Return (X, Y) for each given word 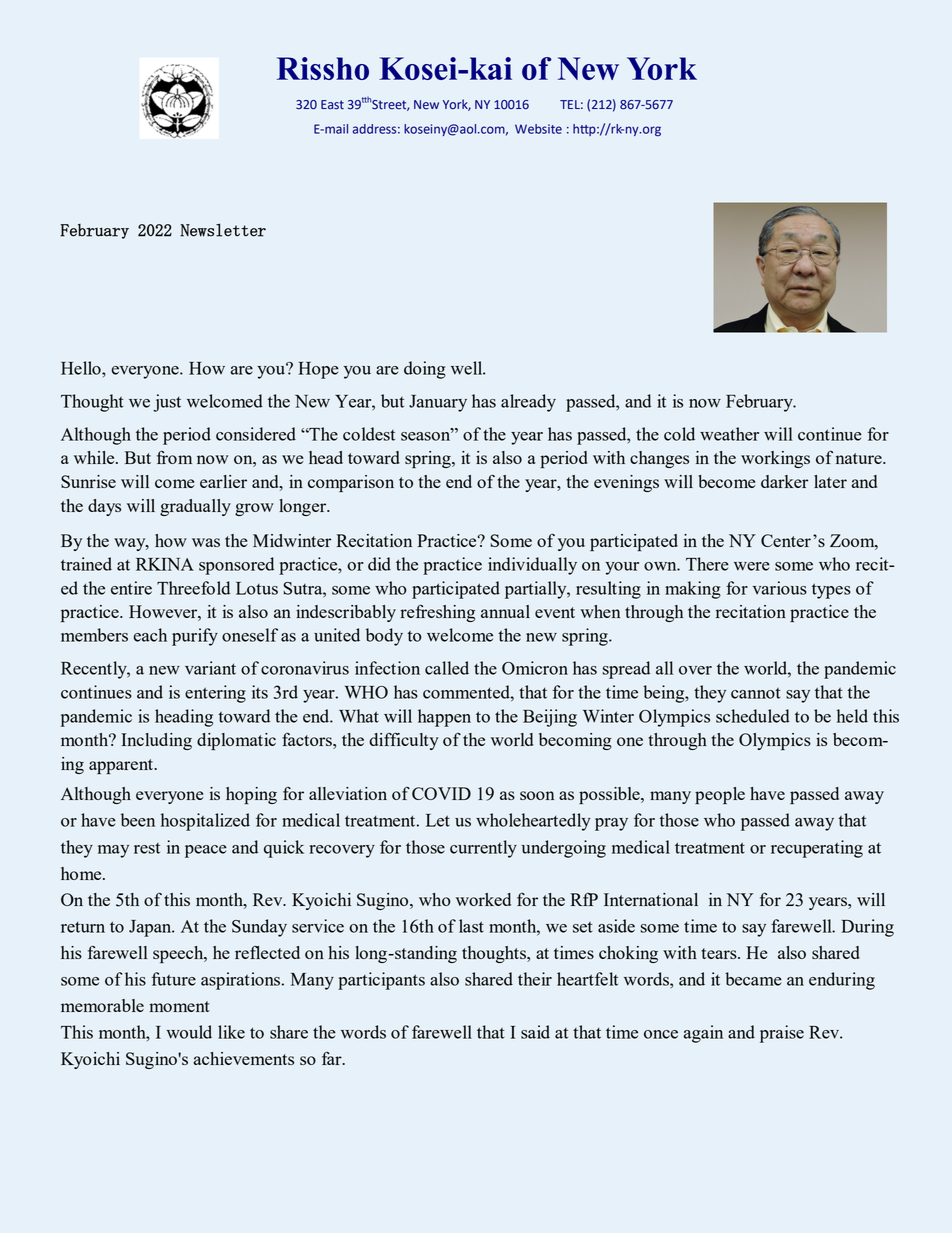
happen (444, 718)
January (438, 403)
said (535, 1032)
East (332, 105)
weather (729, 434)
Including (156, 741)
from (174, 457)
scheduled (753, 716)
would (189, 1032)
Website (538, 129)
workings (775, 459)
